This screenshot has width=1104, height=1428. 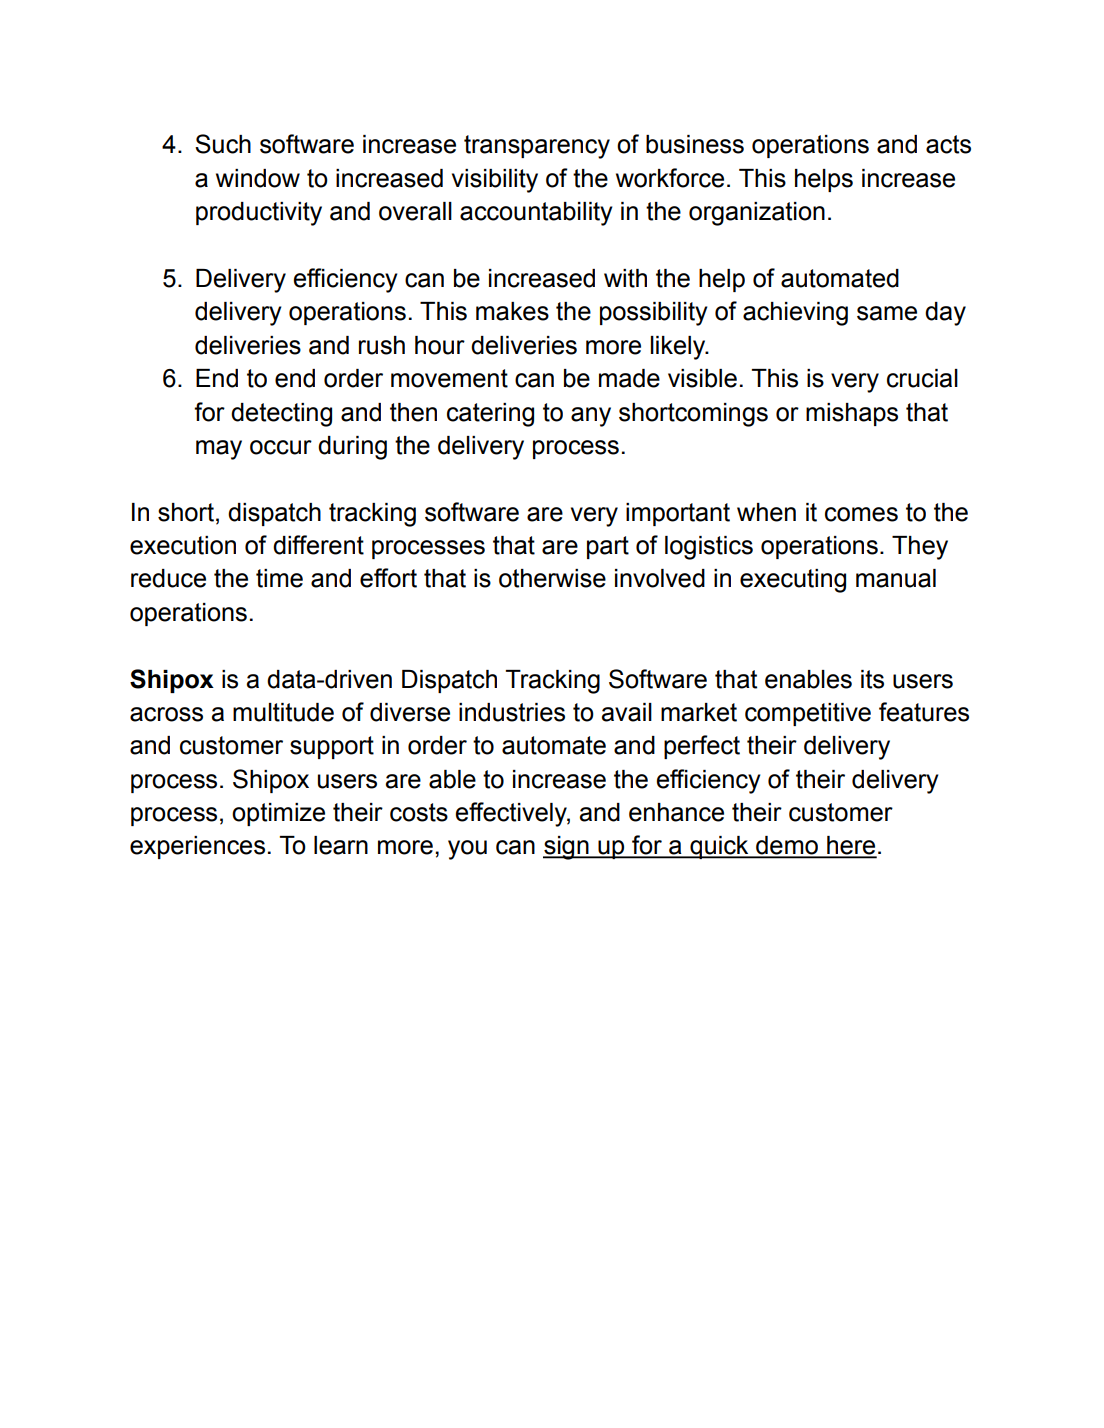 What do you see at coordinates (608, 547) in the screenshot?
I see `part` at bounding box center [608, 547].
